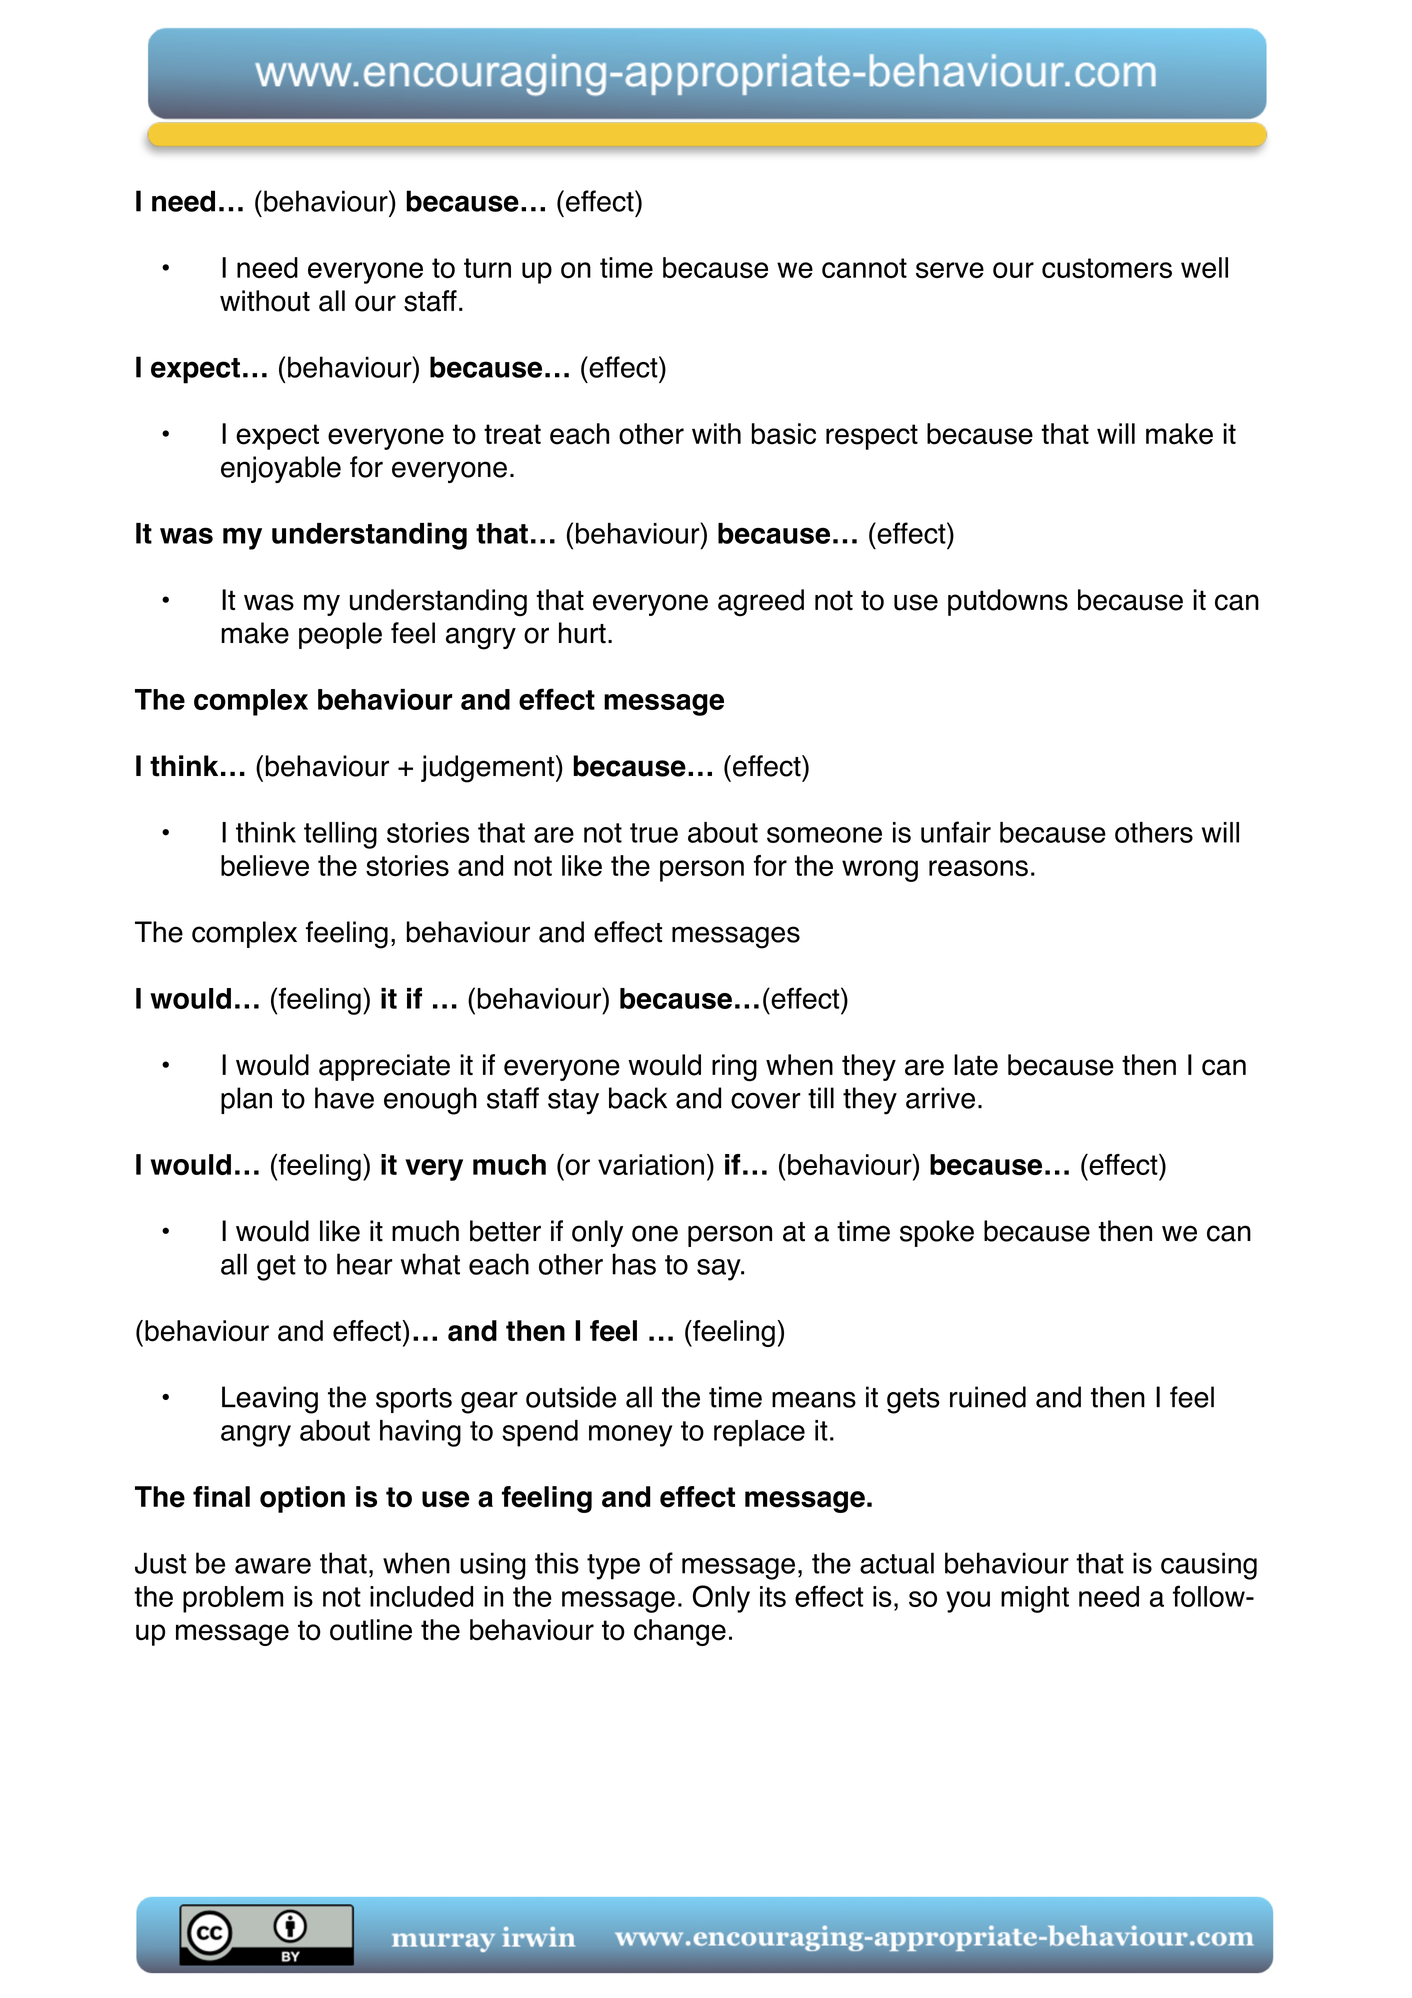 The height and width of the screenshot is (1998, 1412). I want to click on telling, so click(340, 835).
